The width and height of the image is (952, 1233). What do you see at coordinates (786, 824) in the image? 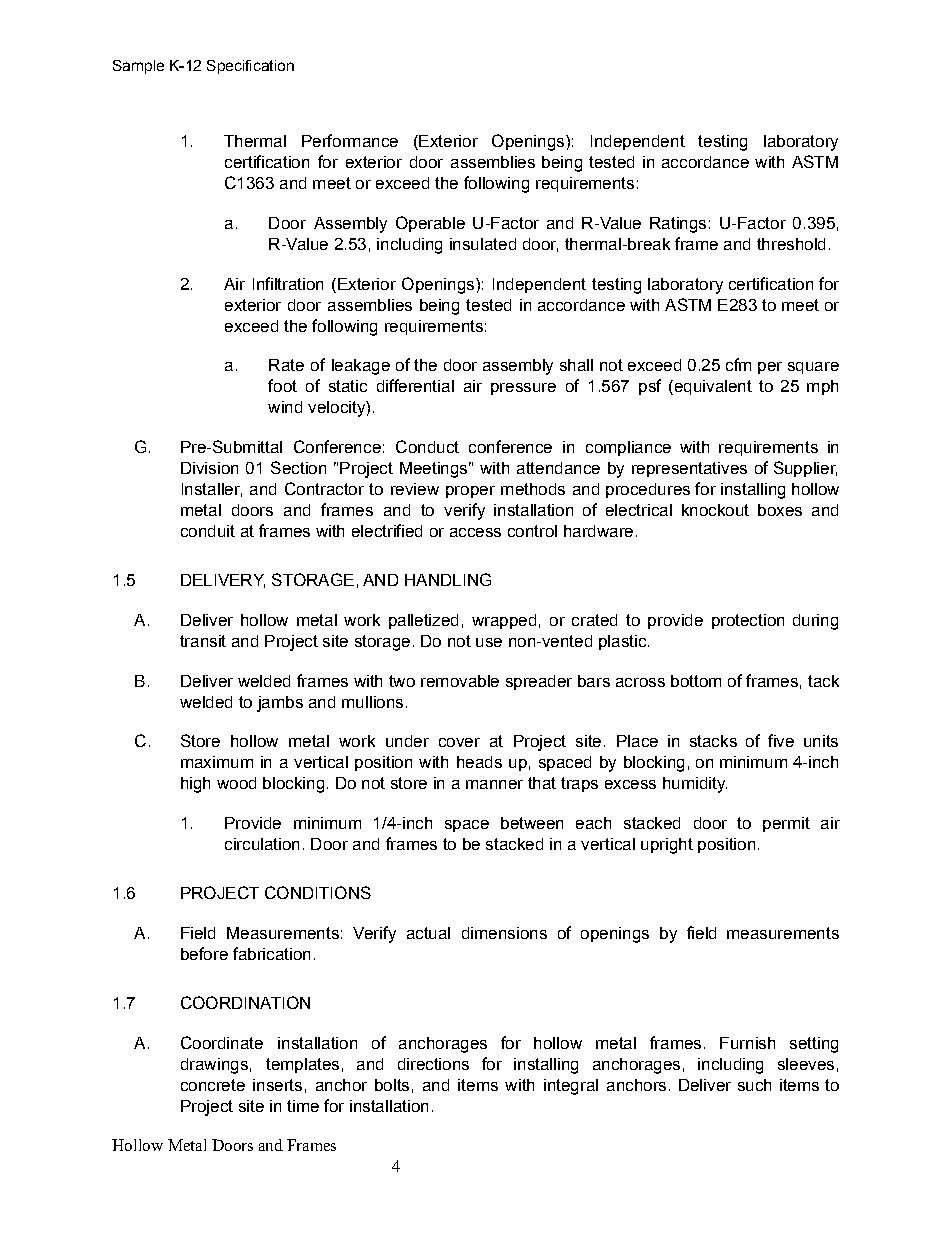
I see `permit` at bounding box center [786, 824].
